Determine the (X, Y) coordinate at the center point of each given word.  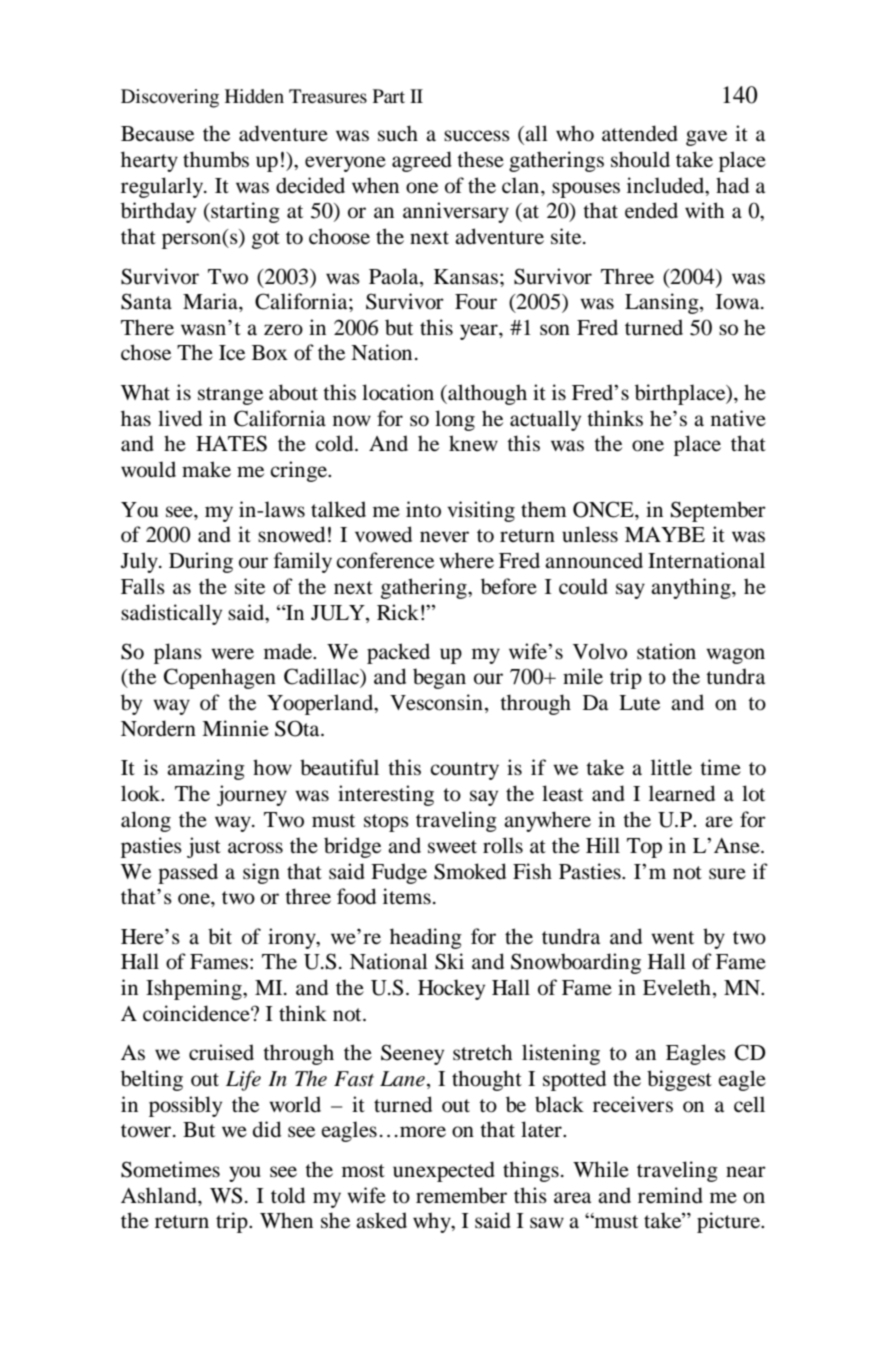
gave (706, 138)
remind (670, 1195)
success (477, 136)
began (439, 678)
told (288, 1195)
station (666, 651)
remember (461, 1195)
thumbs (216, 159)
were (232, 654)
